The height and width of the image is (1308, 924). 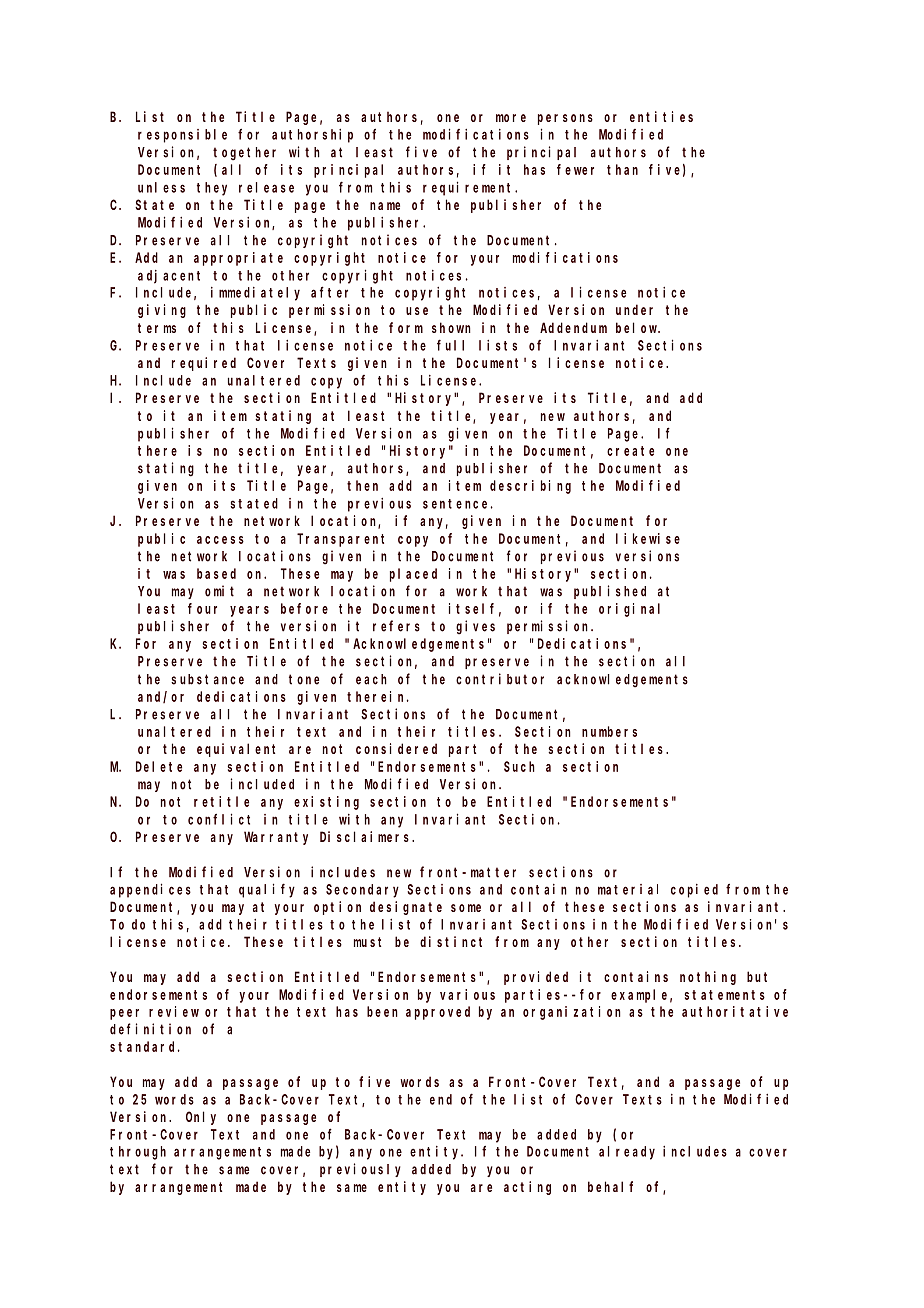 I want to click on already, so click(x=627, y=1153).
